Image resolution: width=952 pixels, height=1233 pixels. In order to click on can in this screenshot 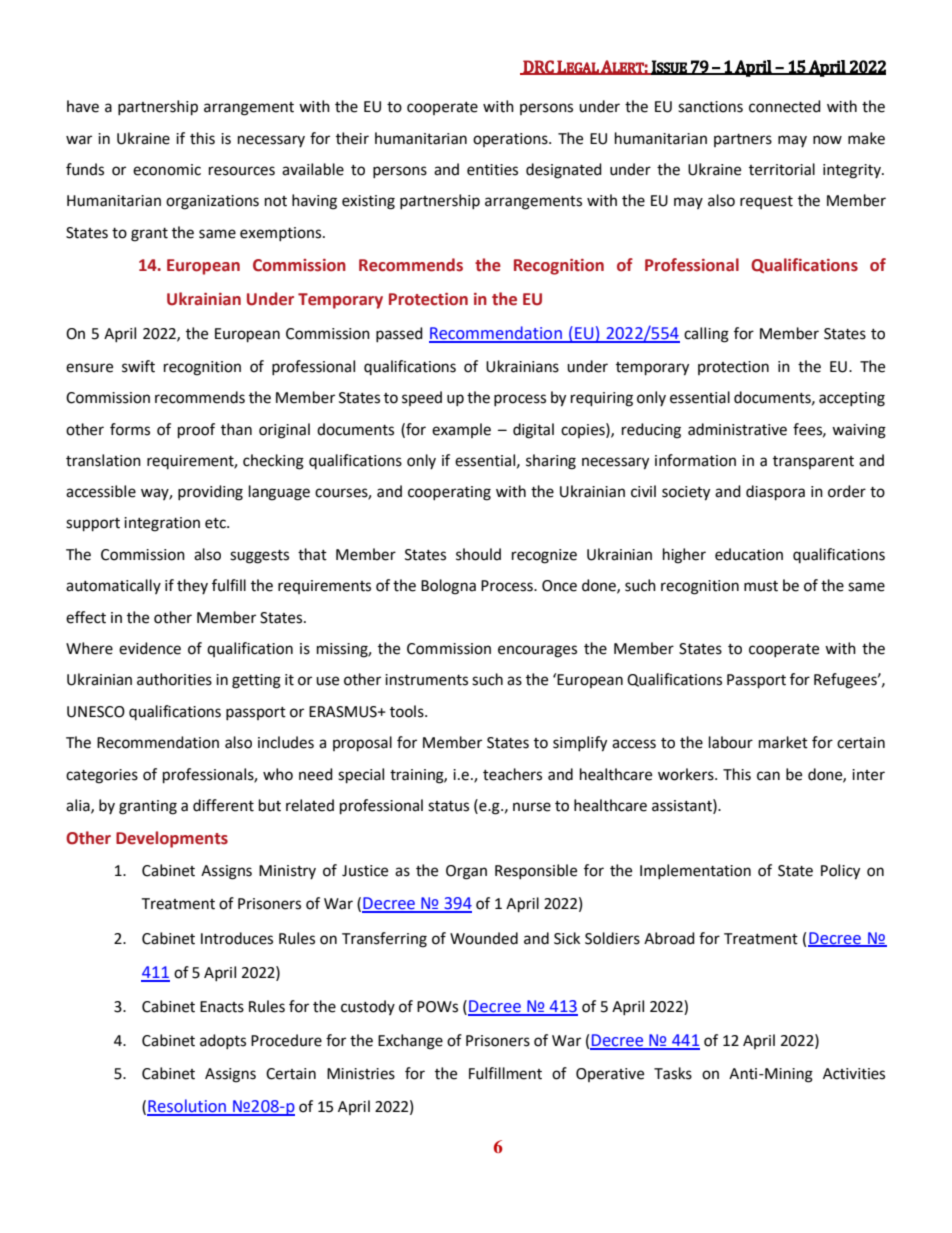, I will do `click(768, 776)`.
